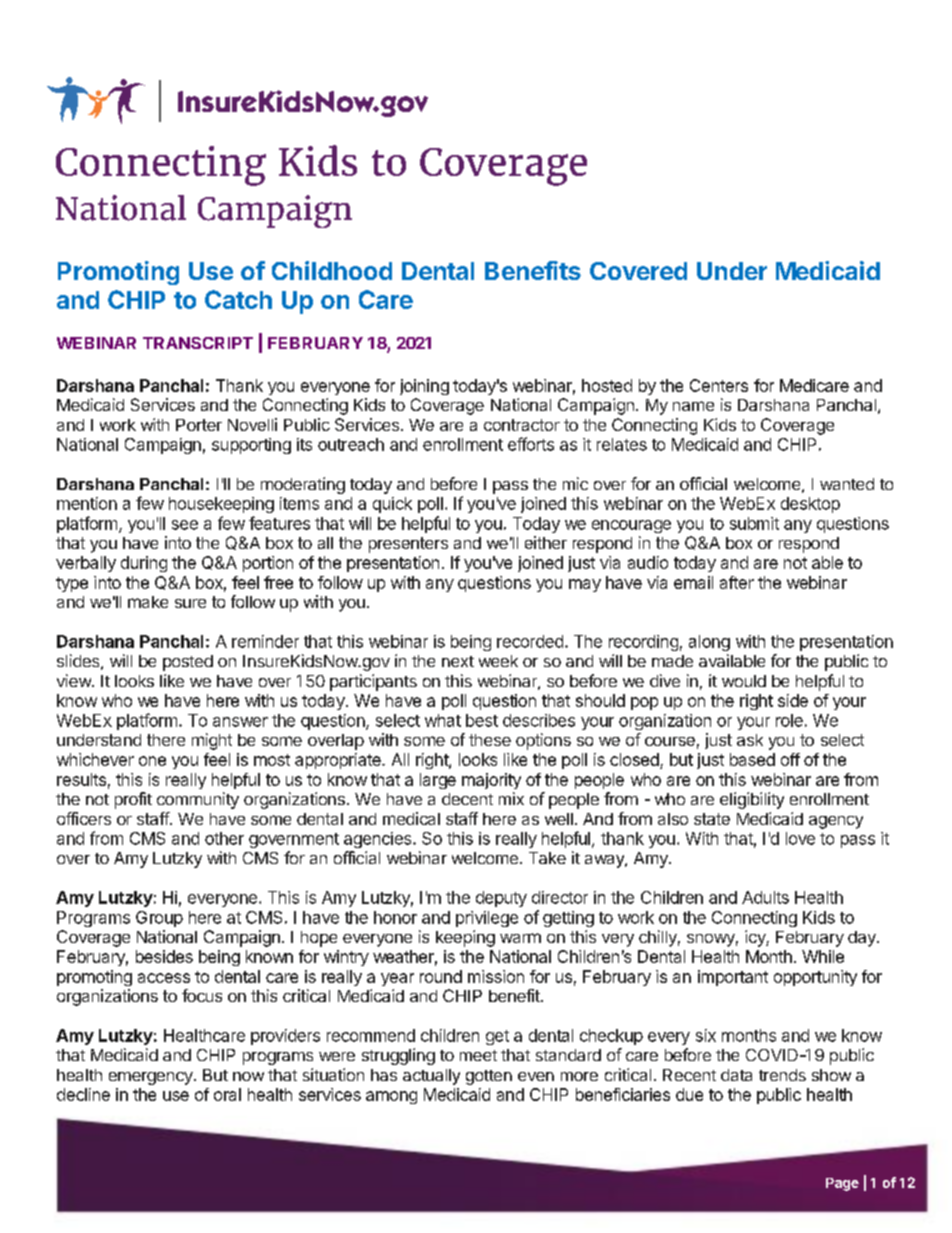 The width and height of the page is (952, 1233). Describe the element at coordinates (133, 800) in the page. I see `profit` at that location.
